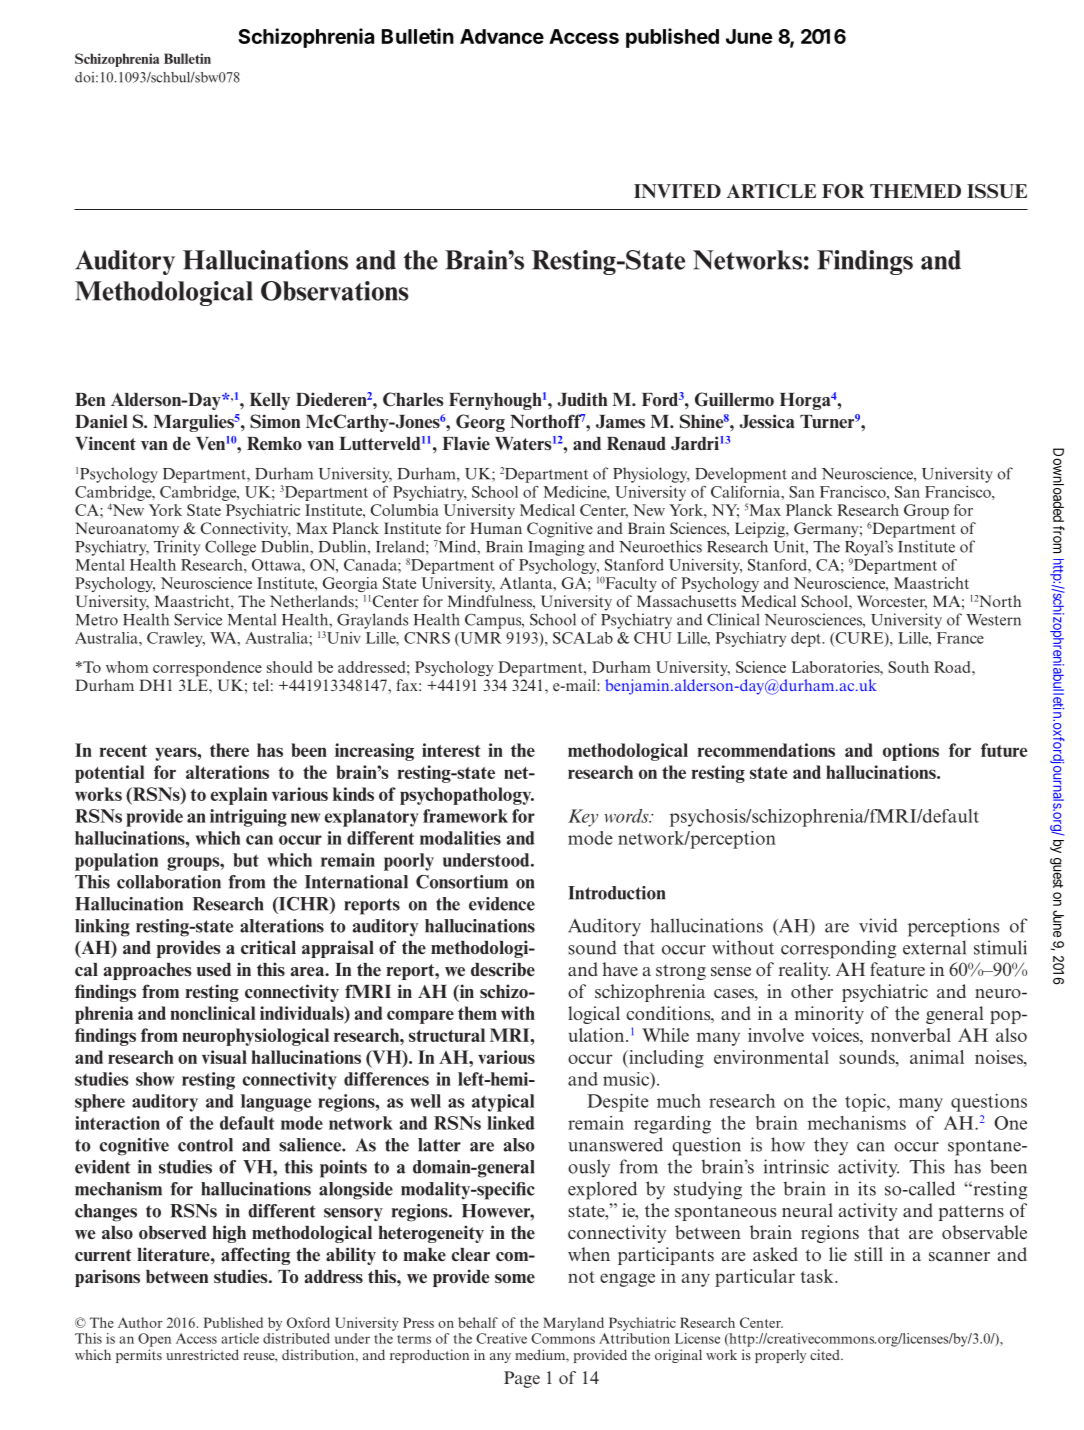 The image size is (1084, 1430). I want to click on evidence, so click(502, 904).
